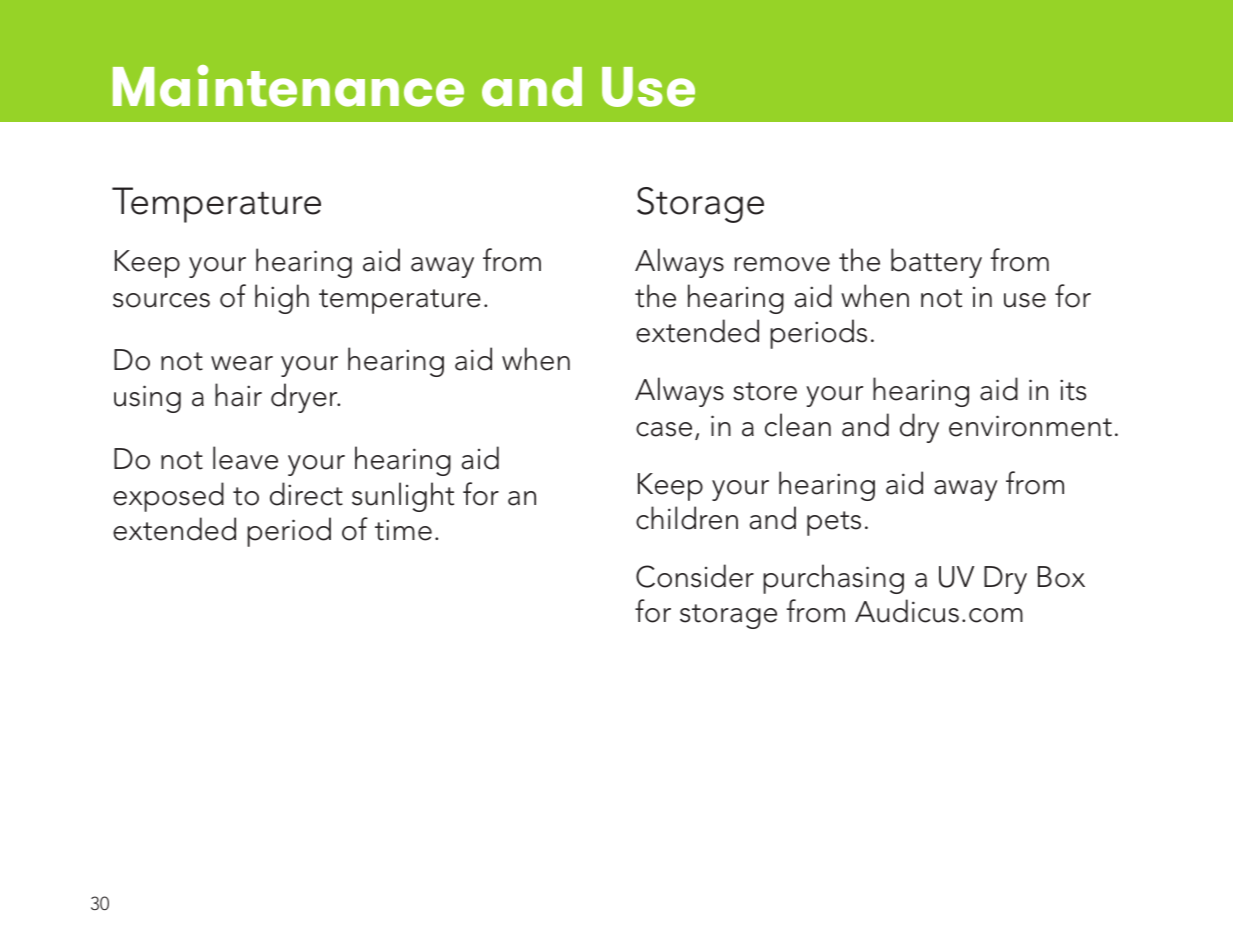 This screenshot has width=1233, height=952. I want to click on wear, so click(242, 363).
